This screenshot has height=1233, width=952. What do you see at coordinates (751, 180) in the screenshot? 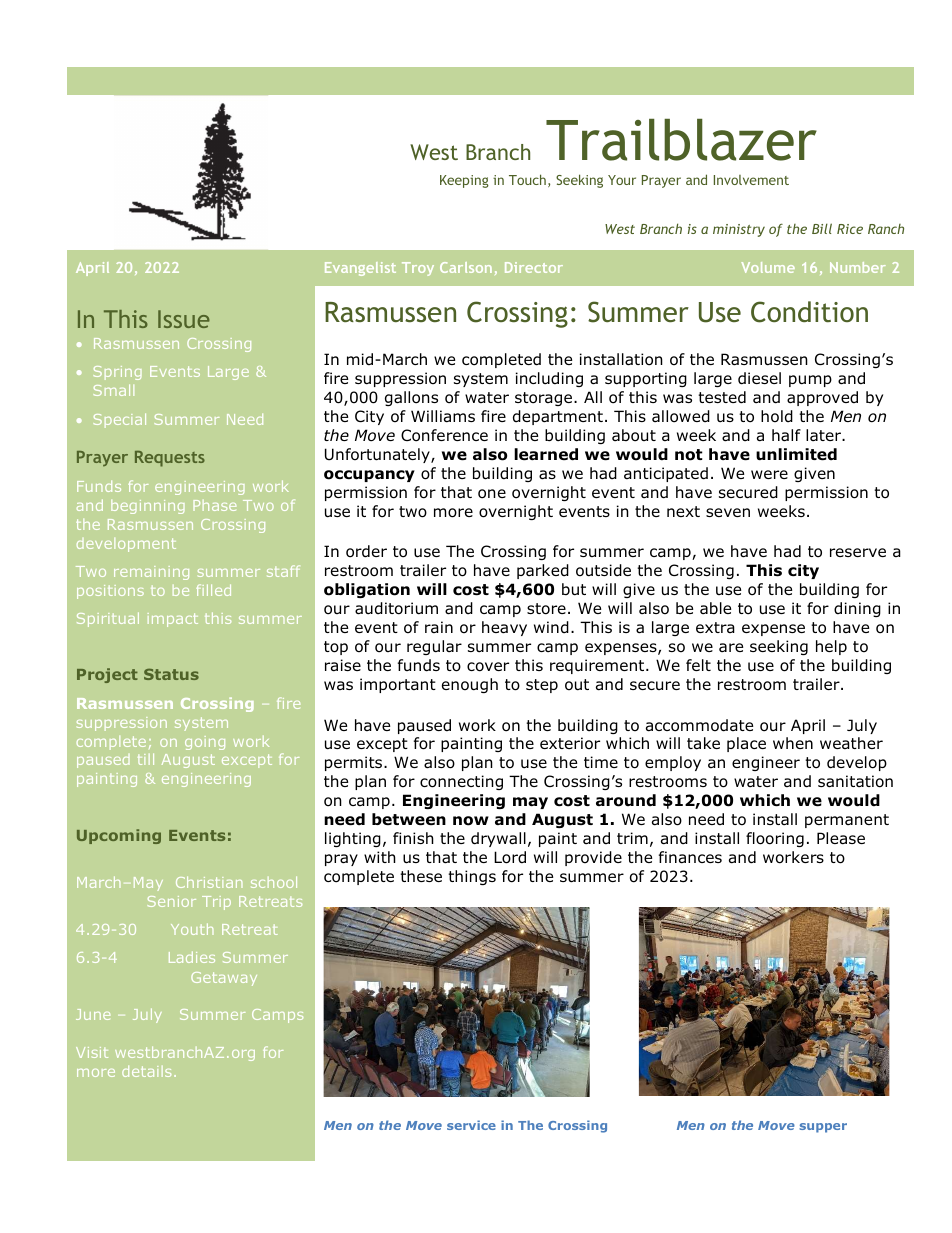
I see `Involvement` at bounding box center [751, 180].
